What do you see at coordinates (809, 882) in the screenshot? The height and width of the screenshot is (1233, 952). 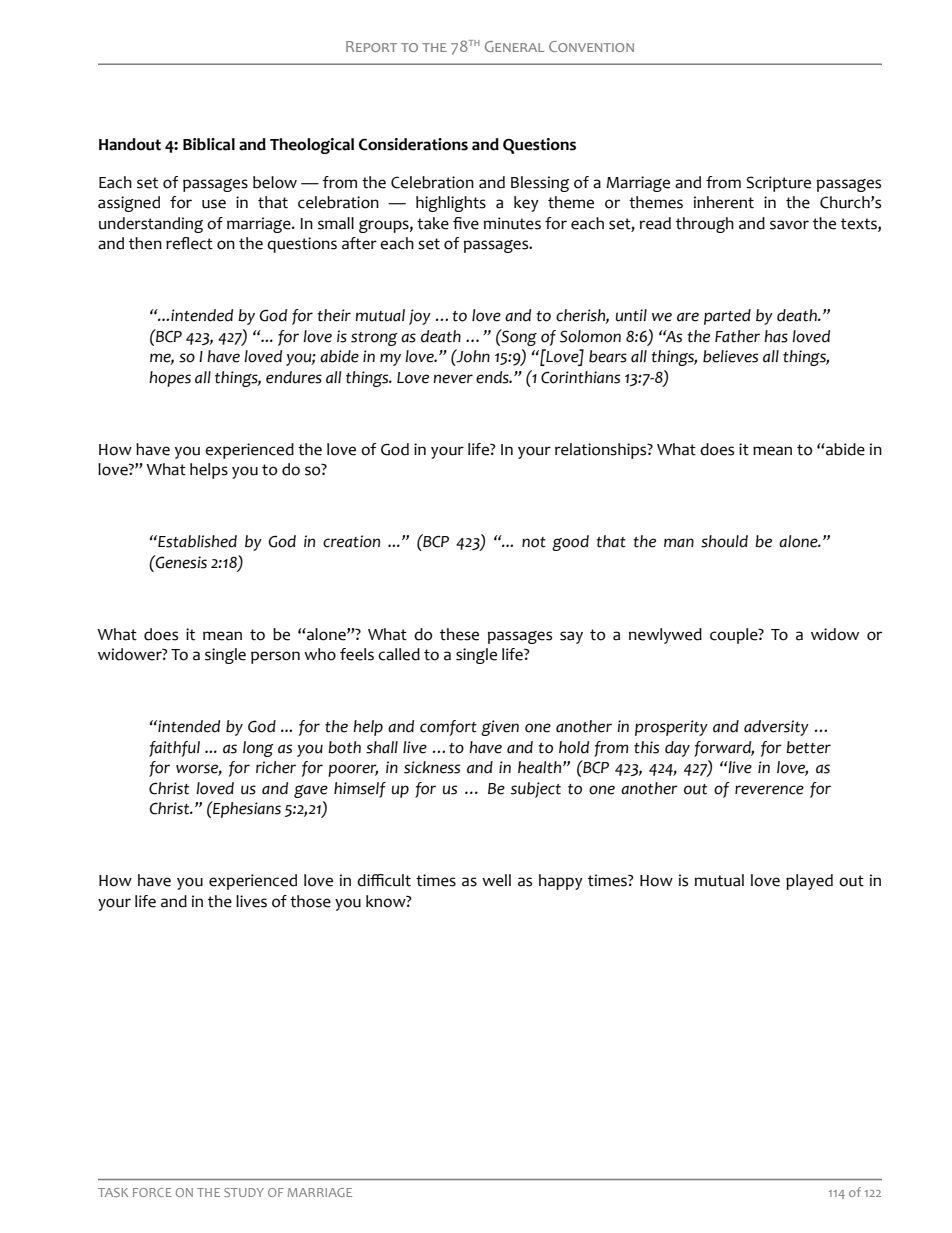 I see `played` at bounding box center [809, 882].
